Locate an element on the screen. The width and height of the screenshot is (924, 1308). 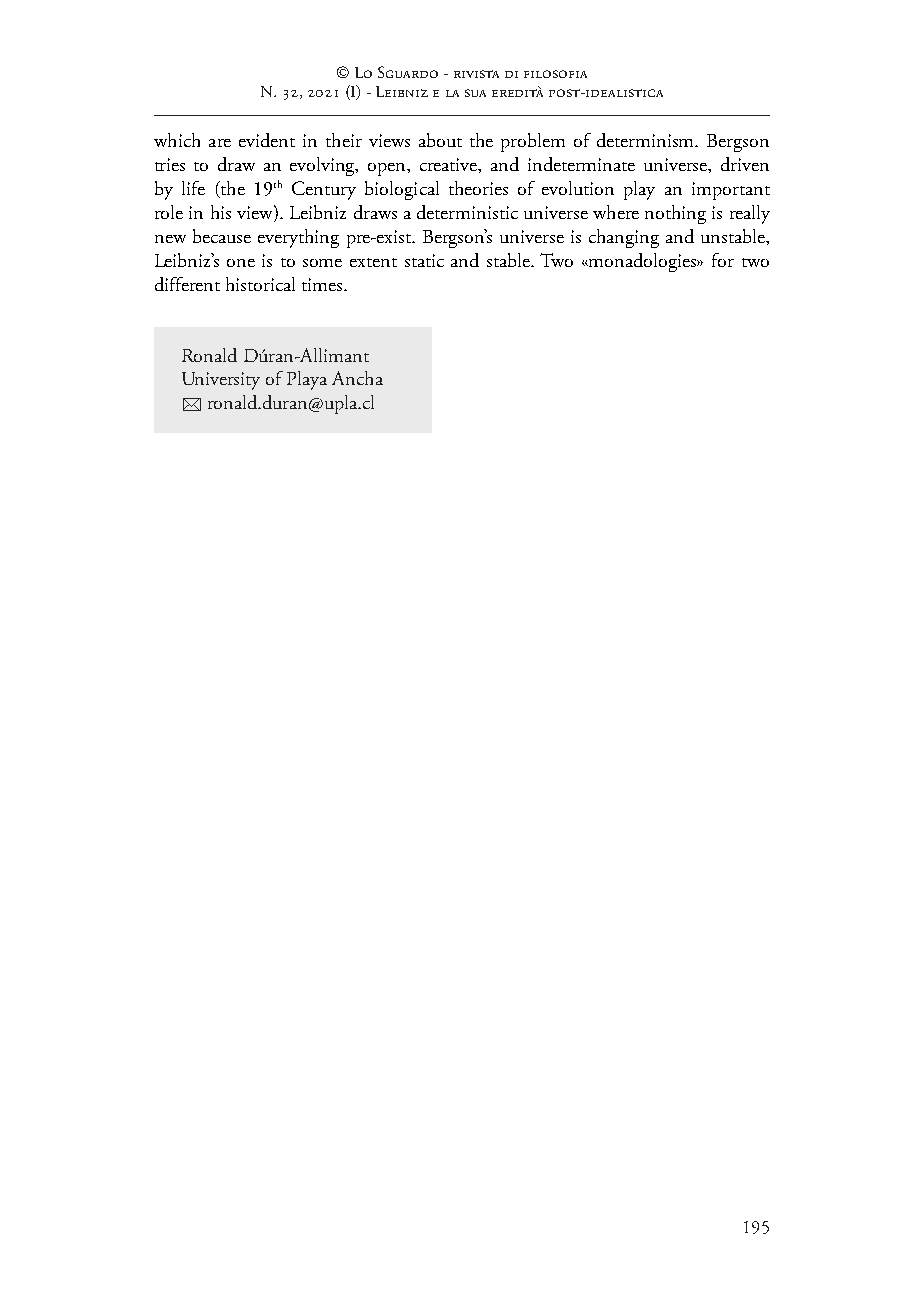
static is located at coordinates (424, 260).
